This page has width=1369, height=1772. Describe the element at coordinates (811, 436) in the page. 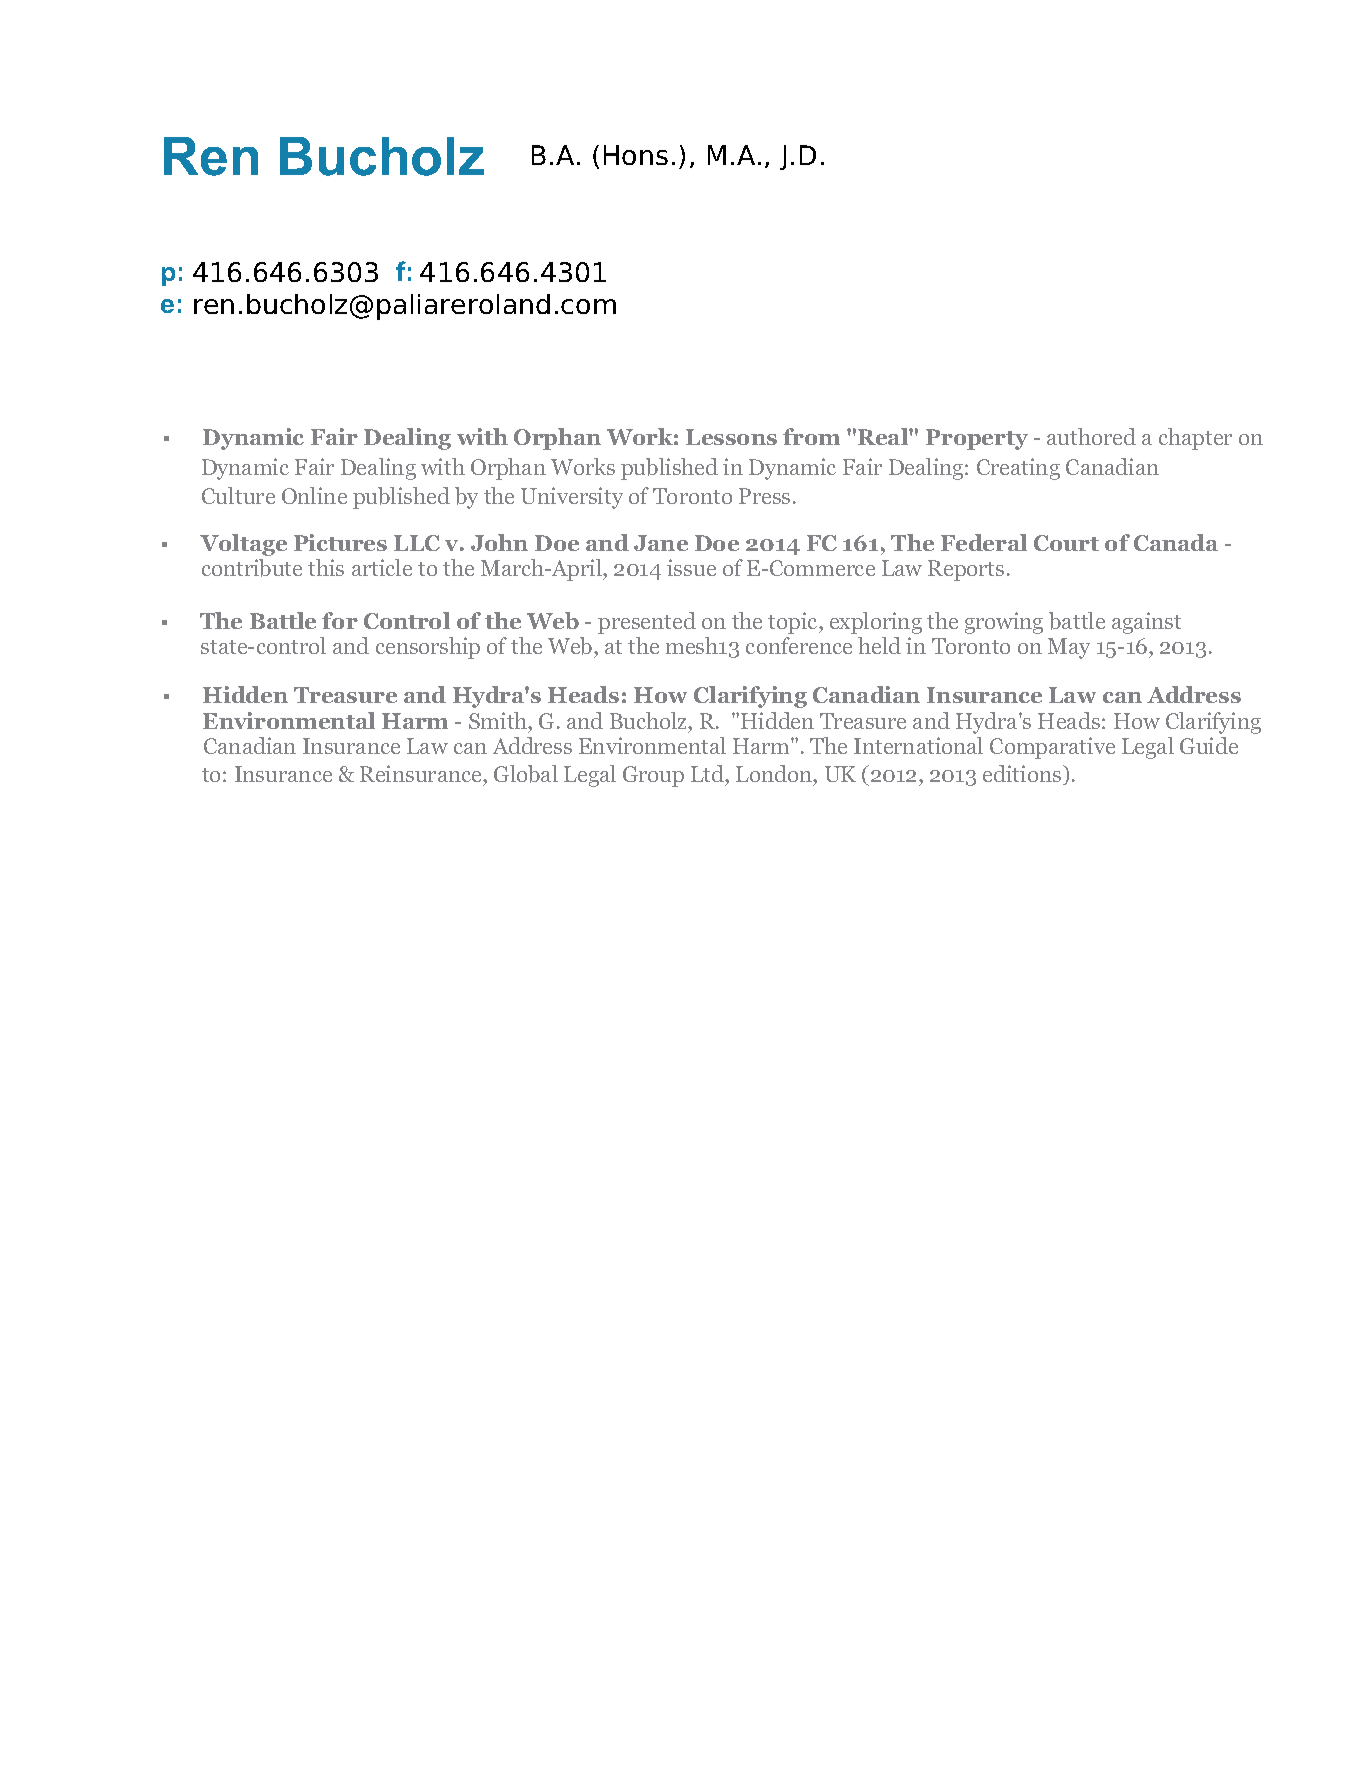

I see `from` at that location.
